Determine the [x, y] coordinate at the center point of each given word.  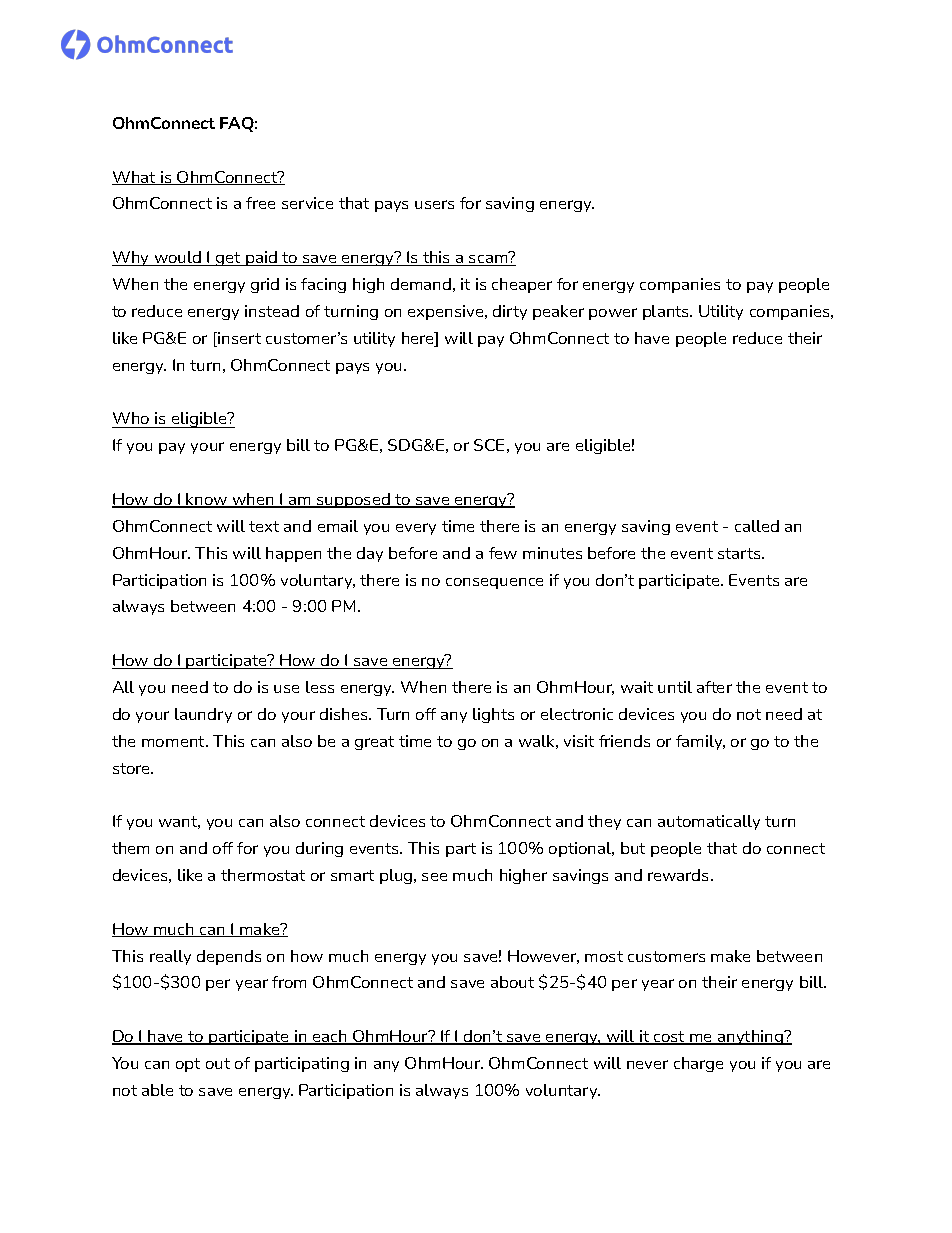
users [434, 204]
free [260, 203]
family [700, 742]
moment [174, 741]
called [757, 526]
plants [667, 312]
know [207, 500]
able [157, 1090]
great [374, 743]
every [416, 529]
